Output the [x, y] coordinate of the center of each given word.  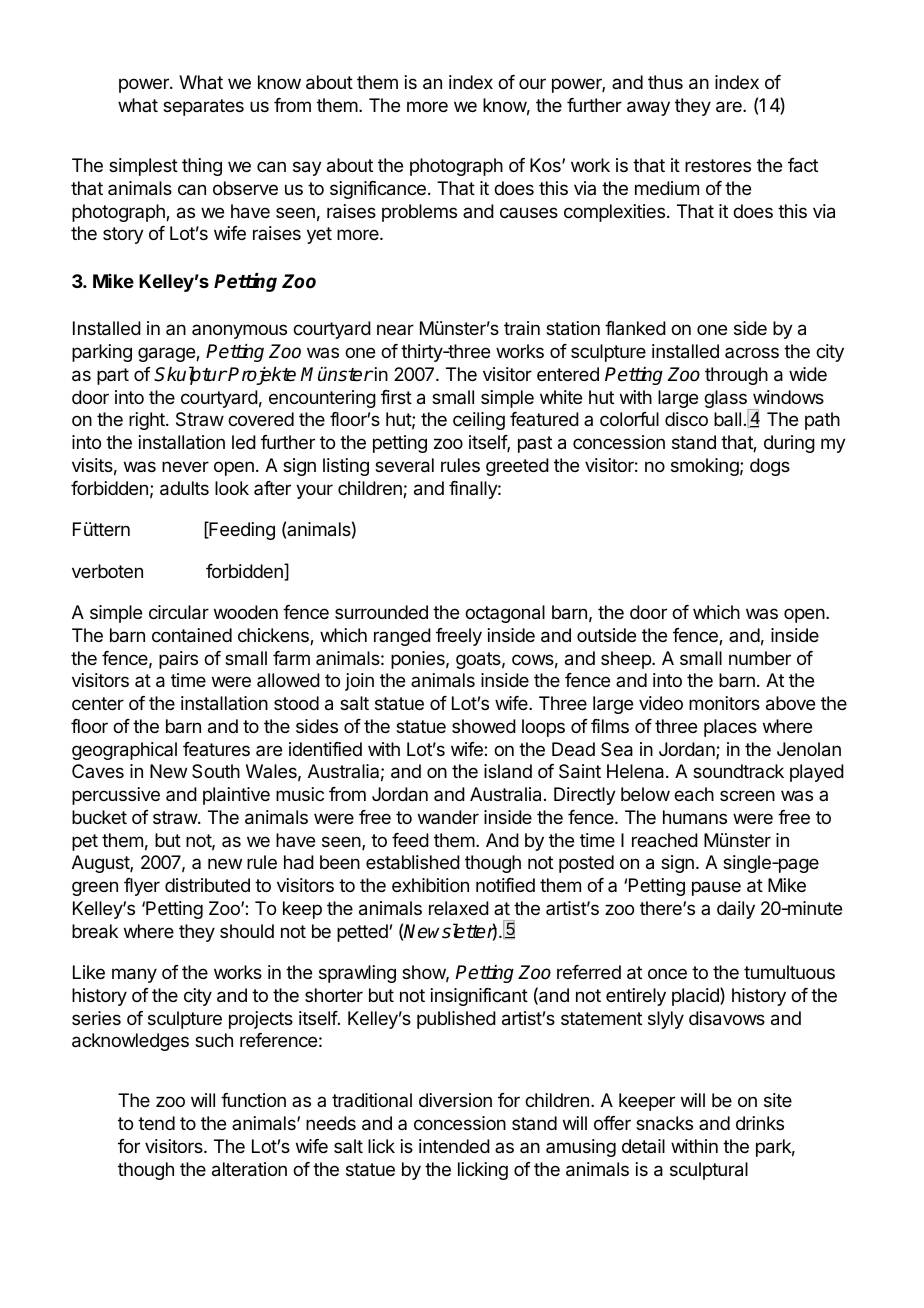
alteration [249, 1169]
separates [203, 107]
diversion [455, 1100]
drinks [760, 1123]
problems [419, 213]
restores [718, 165]
